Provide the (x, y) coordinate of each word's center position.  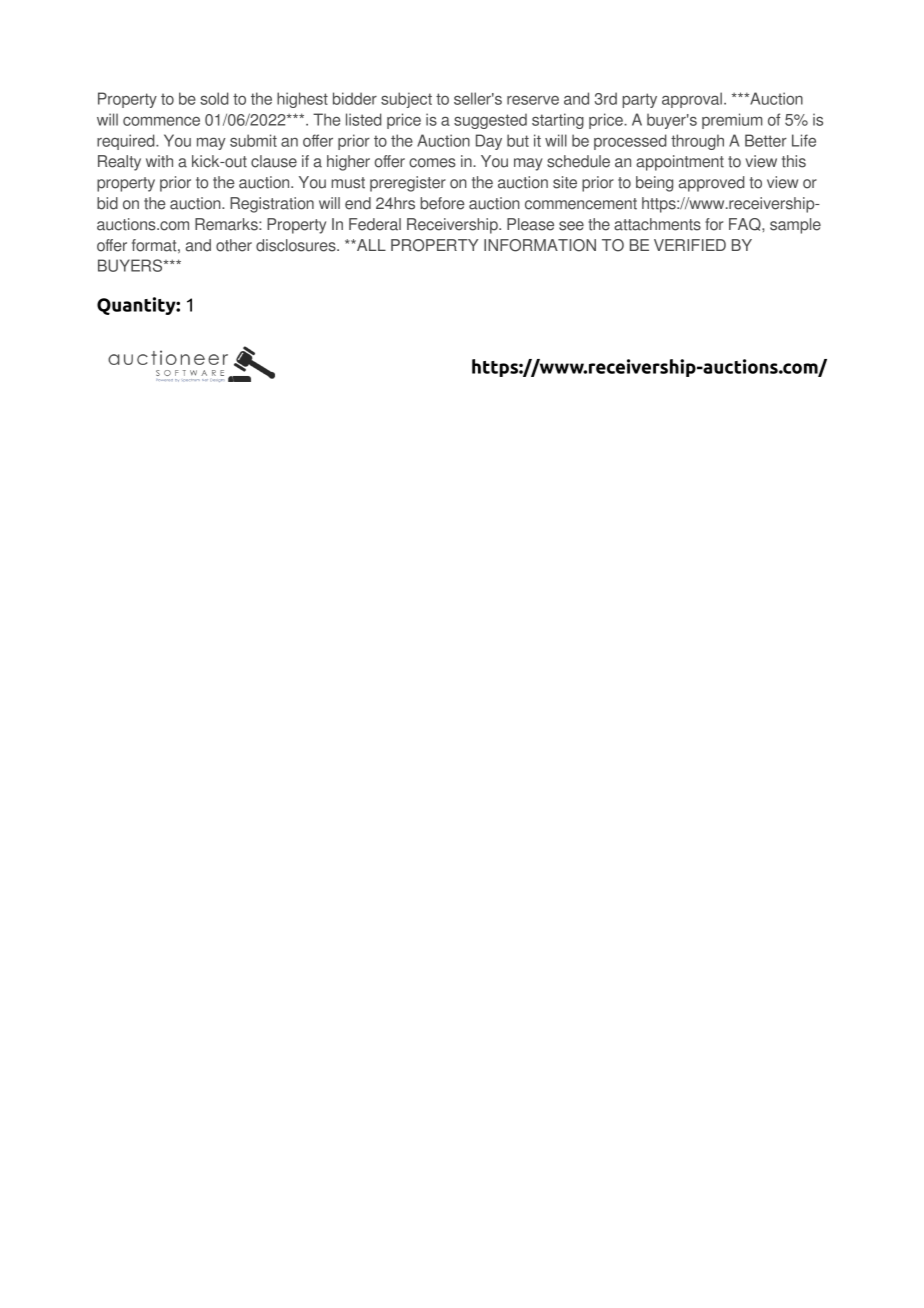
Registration (272, 205)
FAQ (746, 224)
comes (432, 163)
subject (406, 100)
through (697, 142)
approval (692, 100)
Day (489, 142)
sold (214, 98)
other (234, 245)
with (159, 161)
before (442, 203)
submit (253, 140)
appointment (680, 163)
